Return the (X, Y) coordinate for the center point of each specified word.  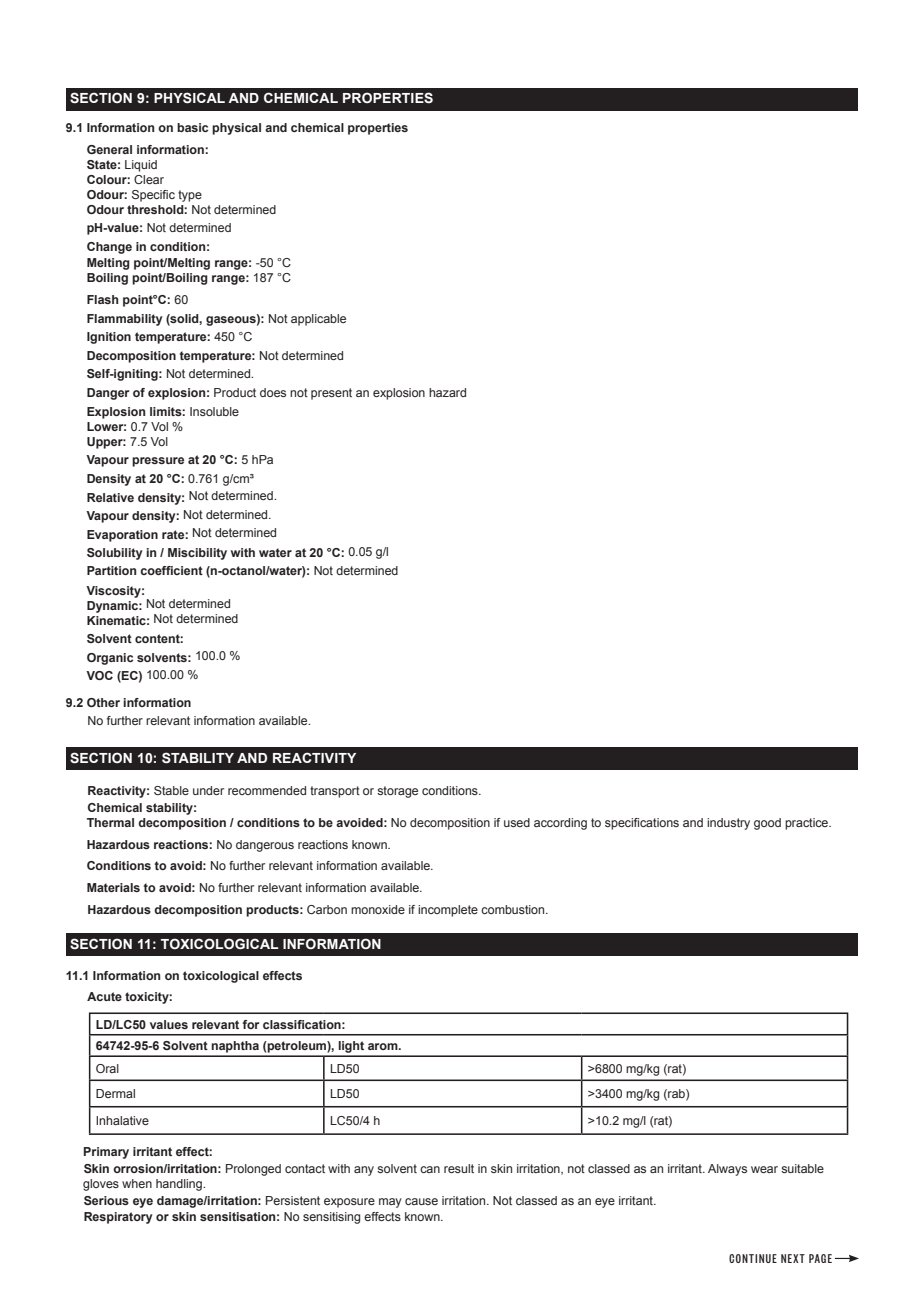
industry (728, 824)
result (459, 1168)
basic (192, 127)
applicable (318, 320)
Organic (110, 659)
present (331, 394)
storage (397, 792)
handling (180, 1185)
